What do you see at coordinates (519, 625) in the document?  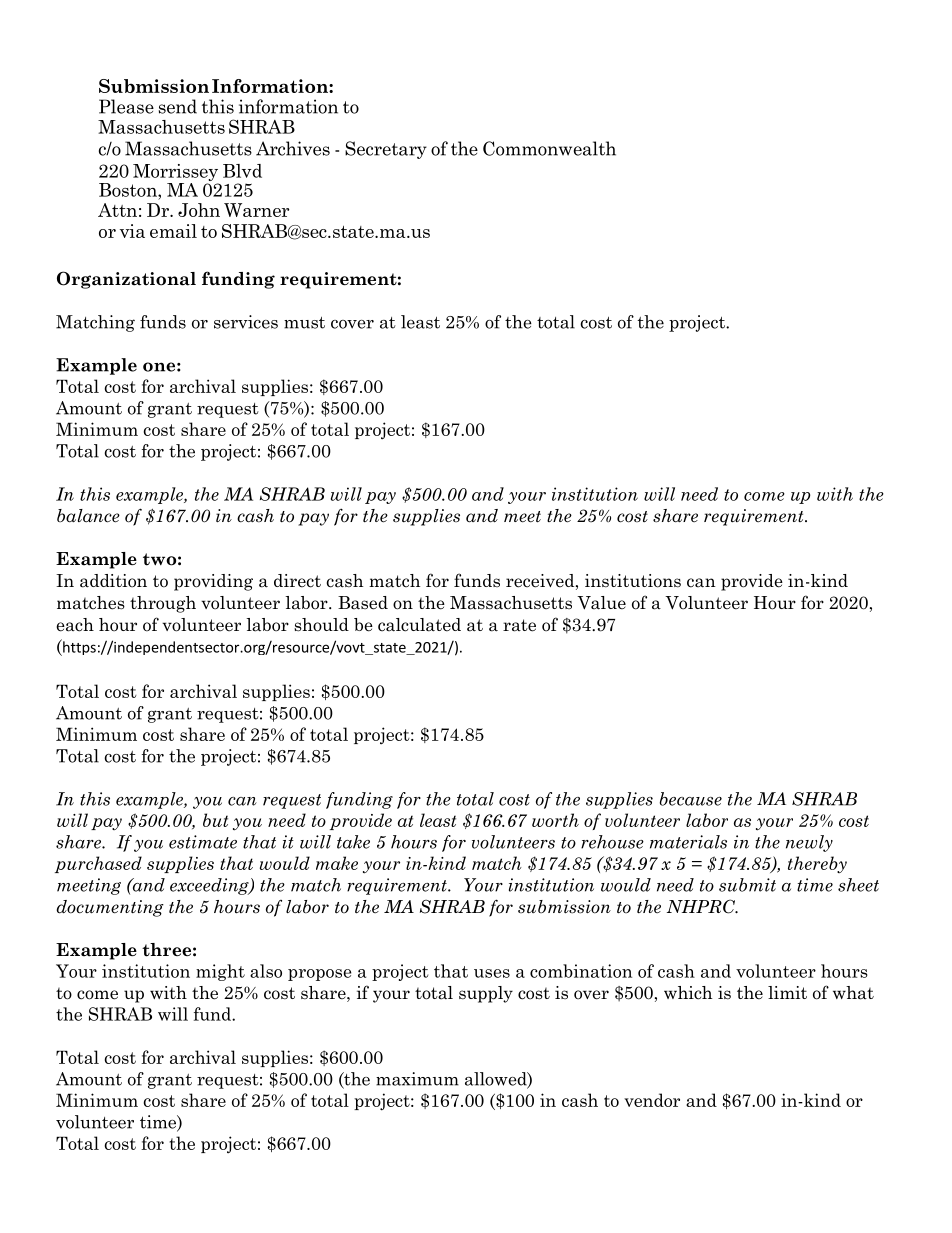 I see `rate` at bounding box center [519, 625].
